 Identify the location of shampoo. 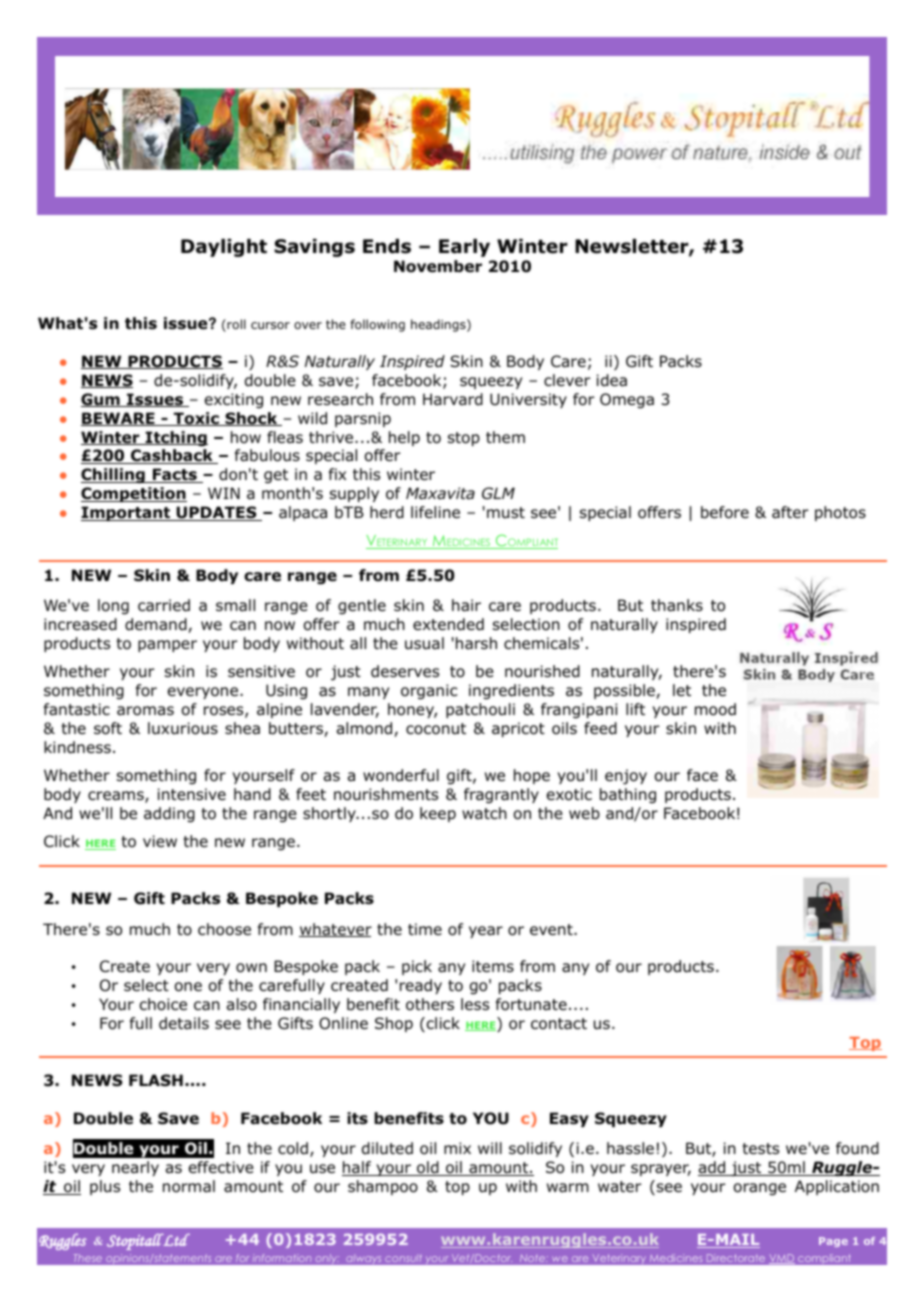
(383, 1187).
